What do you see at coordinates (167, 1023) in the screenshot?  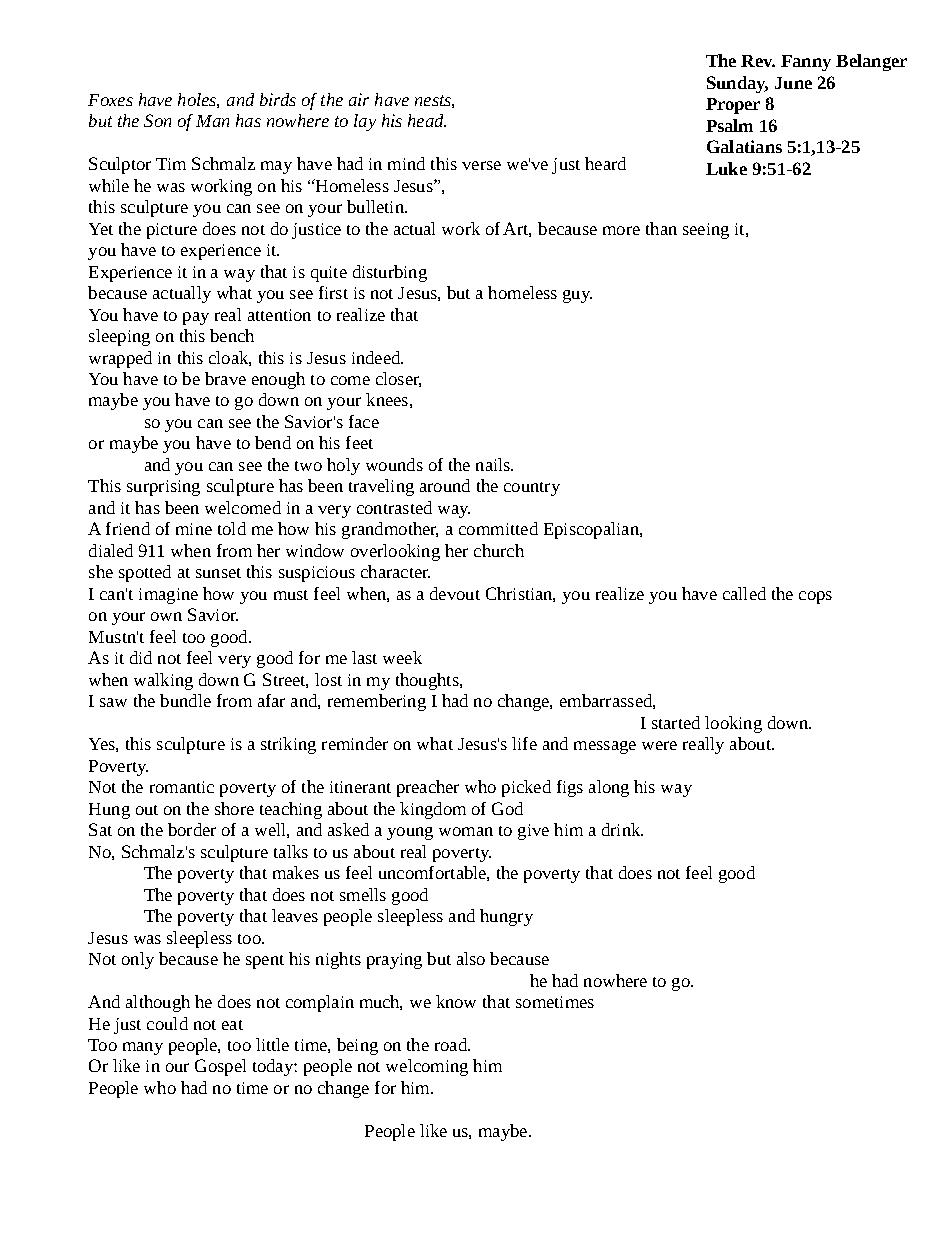 I see `could` at bounding box center [167, 1023].
